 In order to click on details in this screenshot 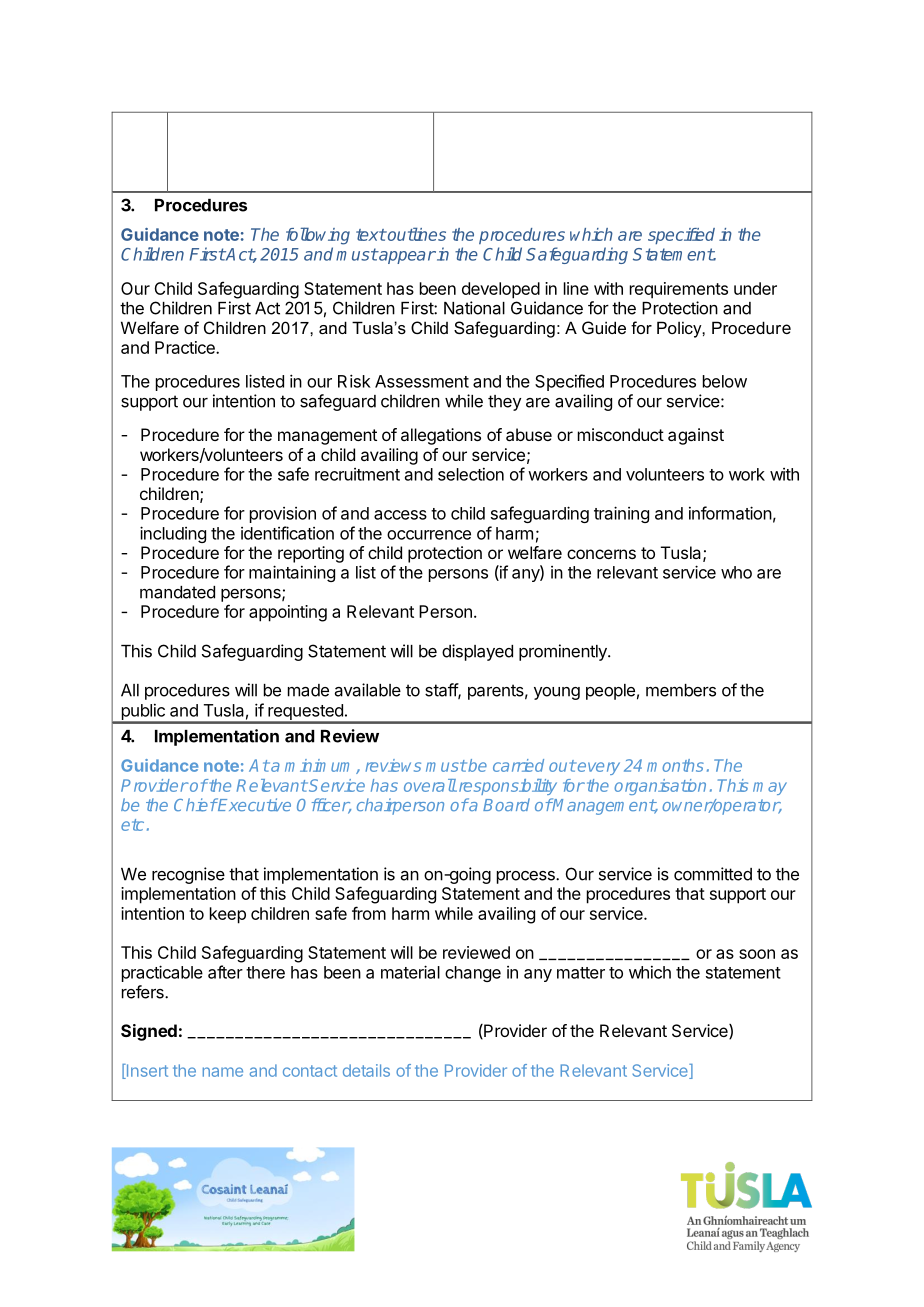, I will do `click(366, 1070)`.
